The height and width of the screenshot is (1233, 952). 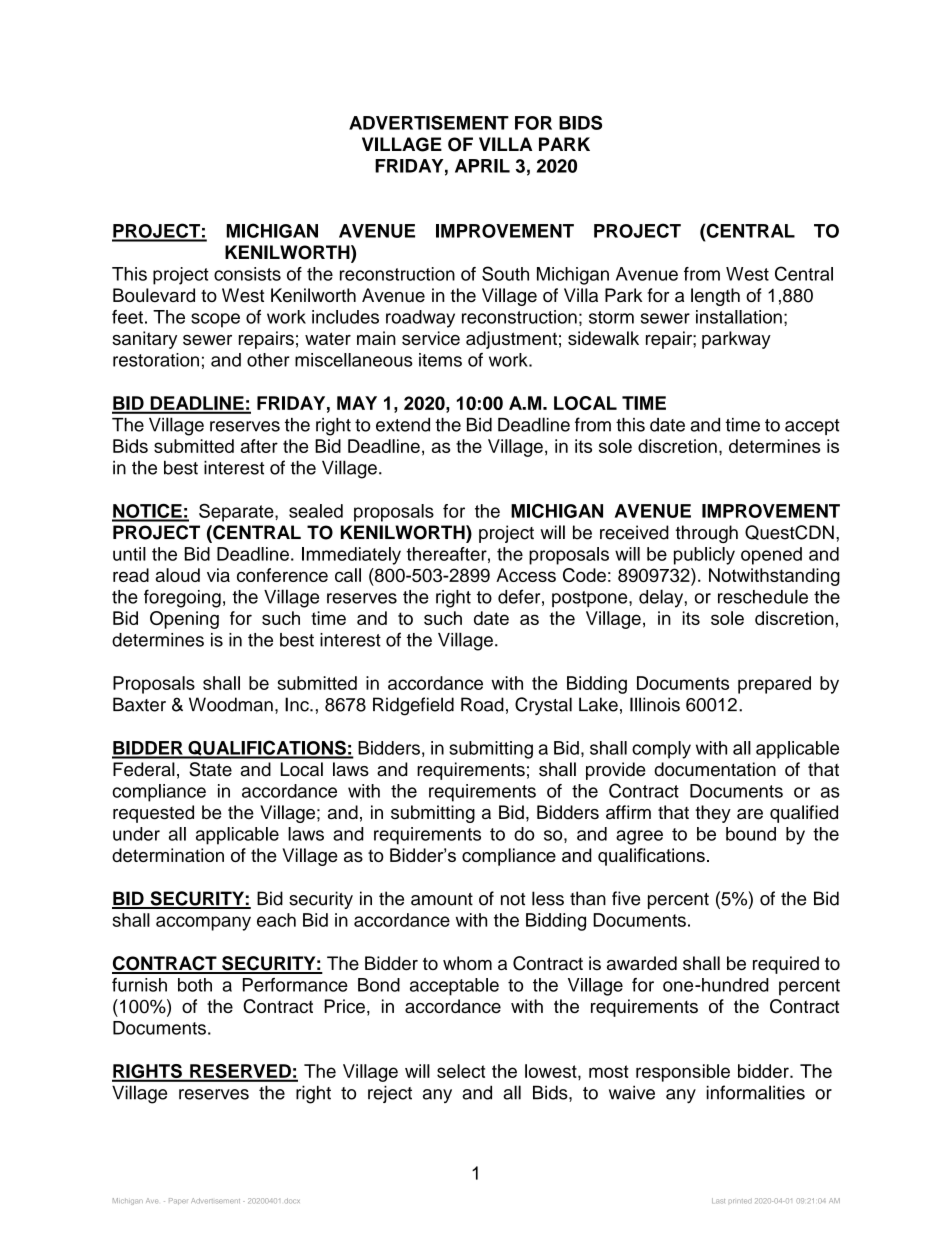 What do you see at coordinates (482, 166) in the screenshot?
I see `APRIL` at bounding box center [482, 166].
